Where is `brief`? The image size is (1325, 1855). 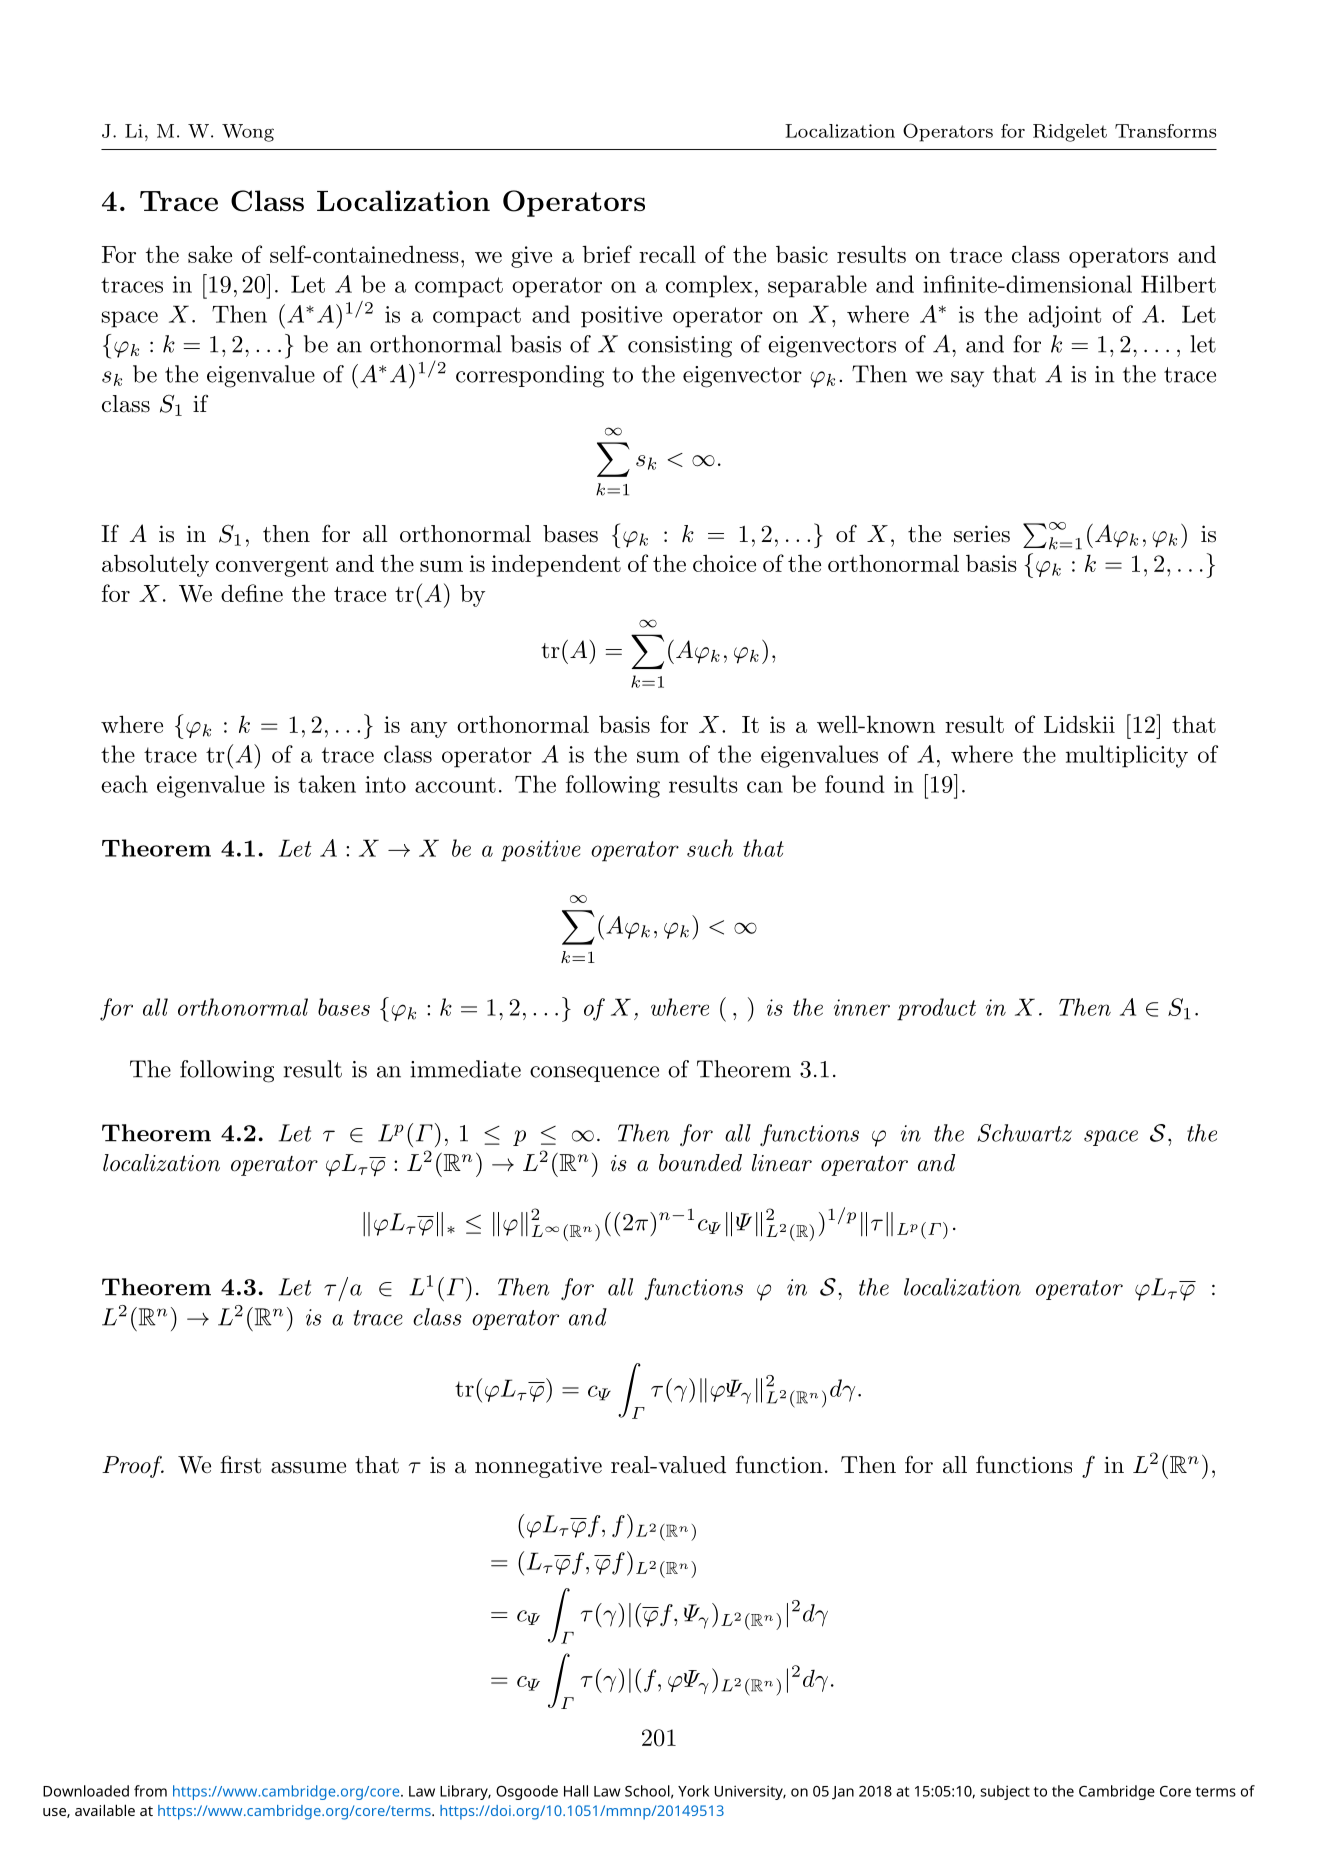 brief is located at coordinates (607, 254).
